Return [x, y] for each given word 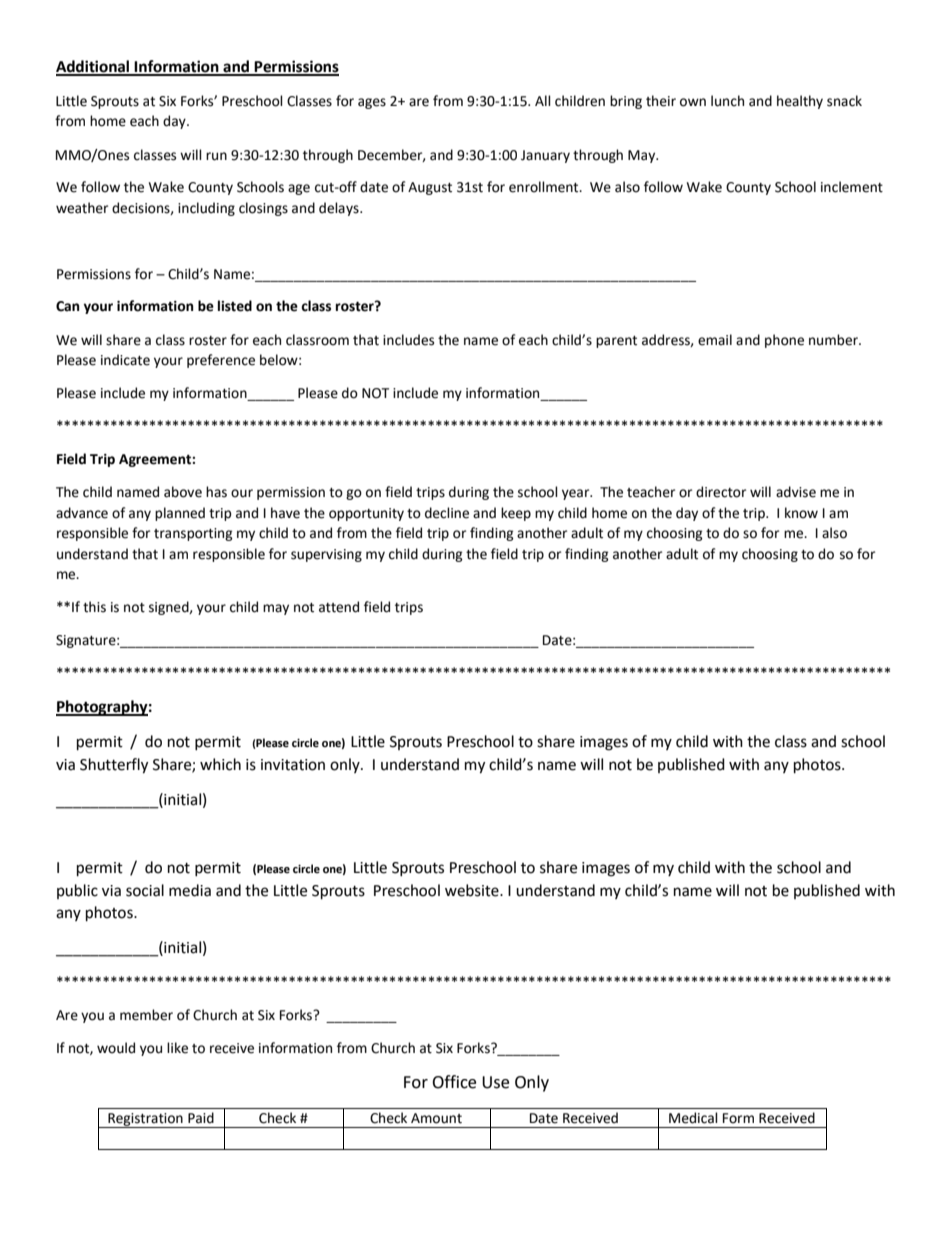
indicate [125, 360]
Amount [436, 1118]
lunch [727, 101]
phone [784, 341]
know [801, 513]
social [145, 890]
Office [454, 1082]
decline [447, 513]
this [94, 607]
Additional [94, 67]
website [473, 890]
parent [616, 342]
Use [495, 1082]
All [543, 100]
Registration [145, 1120]
